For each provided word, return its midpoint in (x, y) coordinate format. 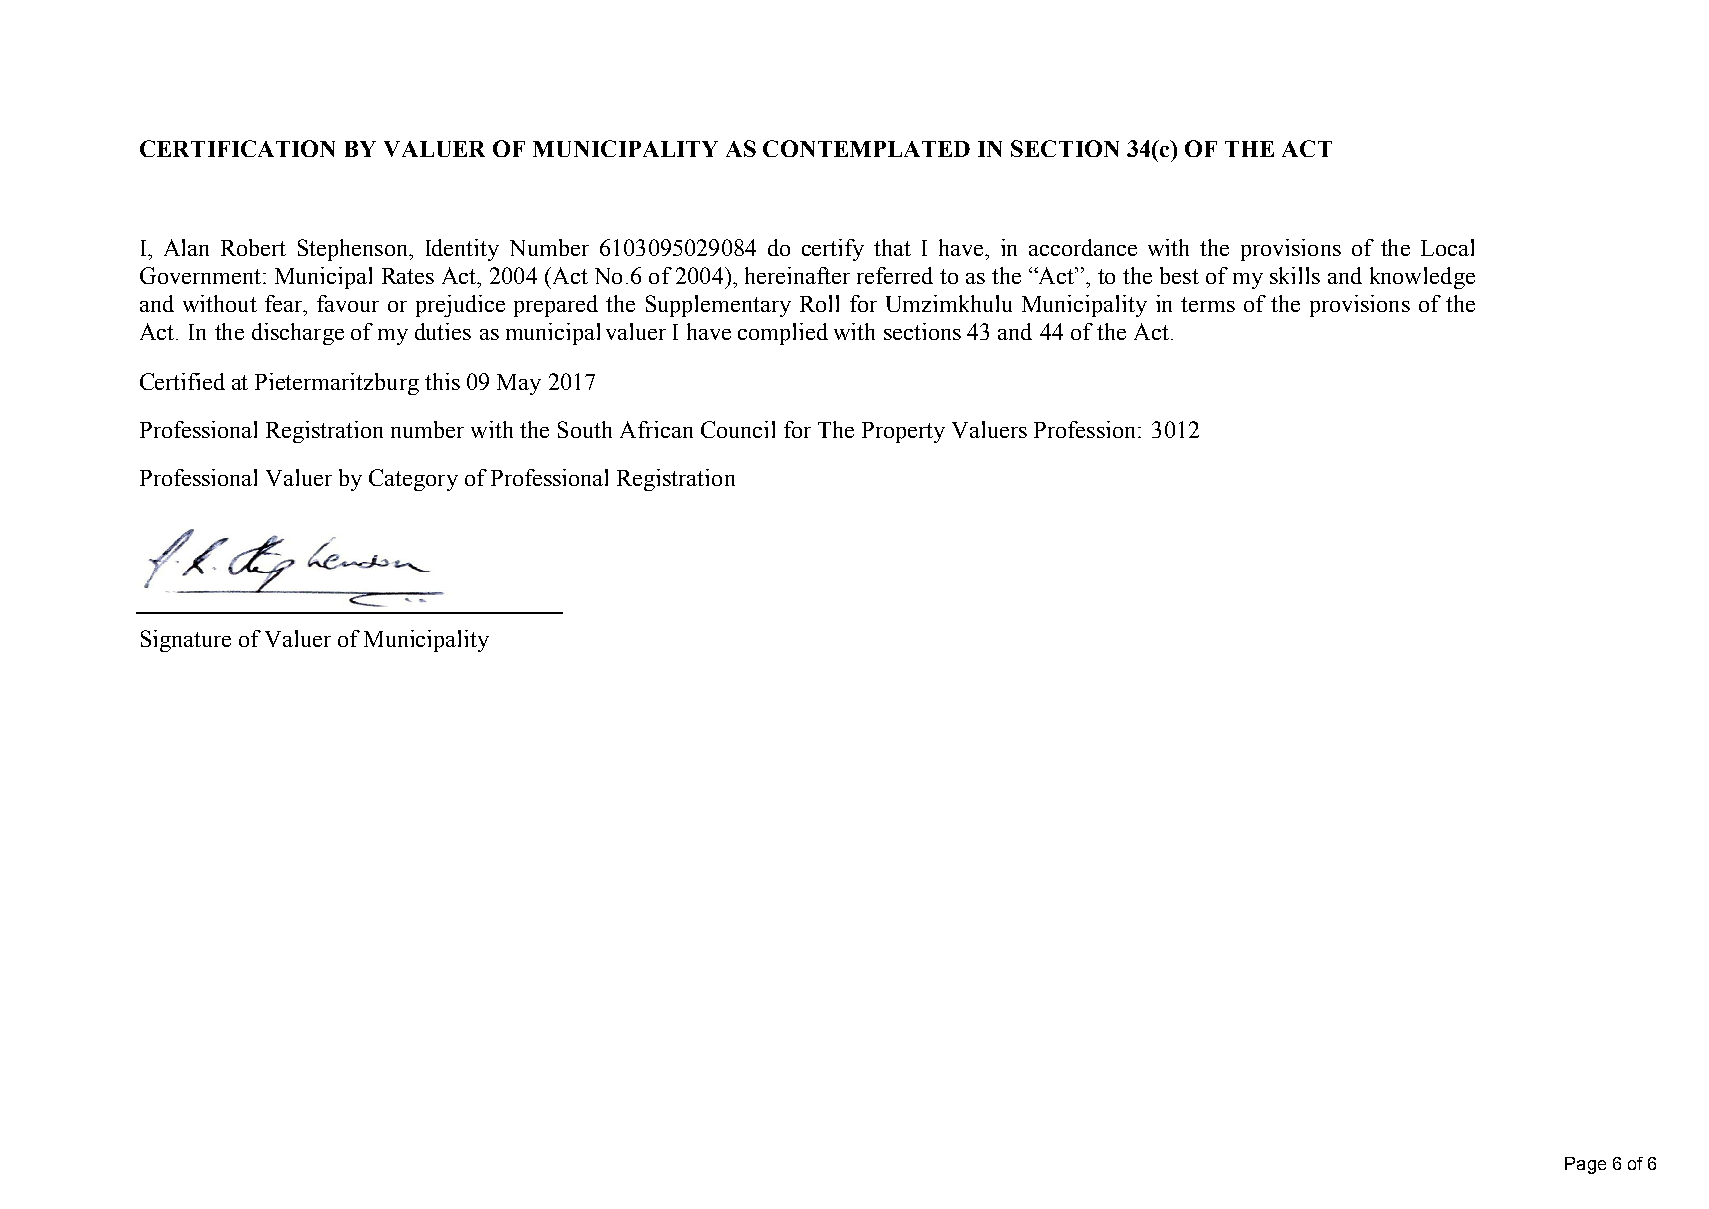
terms (1208, 304)
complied (783, 334)
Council (738, 429)
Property (903, 432)
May (519, 384)
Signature (186, 641)
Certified (182, 381)
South (585, 429)
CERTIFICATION (237, 148)
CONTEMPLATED (866, 148)
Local (1447, 247)
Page (1585, 1165)
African (656, 429)
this (442, 381)
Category (413, 480)
